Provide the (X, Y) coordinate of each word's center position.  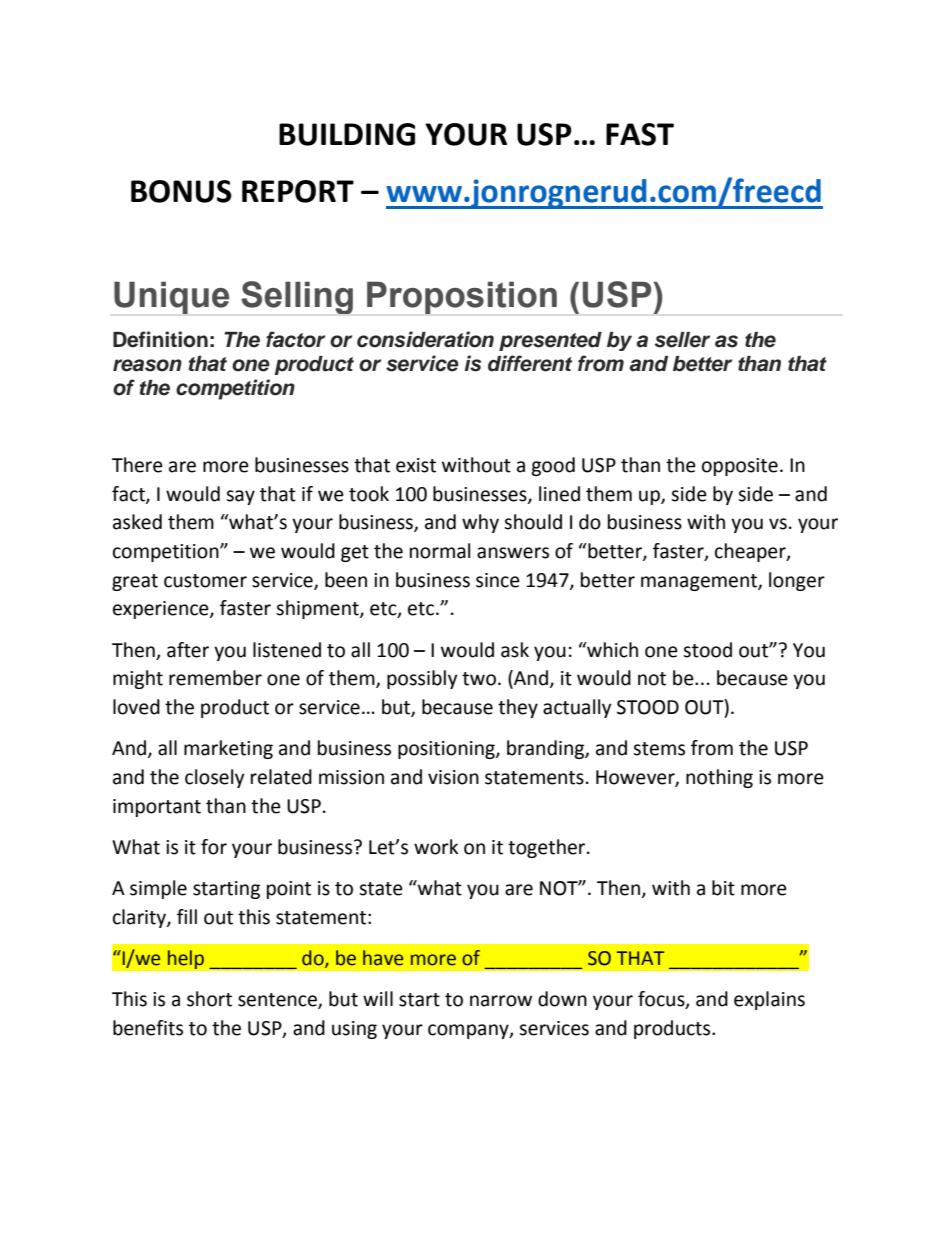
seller (682, 340)
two (479, 679)
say (240, 497)
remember (215, 678)
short (209, 999)
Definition (160, 339)
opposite (740, 467)
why (480, 523)
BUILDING (347, 134)
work (436, 847)
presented (550, 341)
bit (723, 888)
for (214, 847)
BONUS (181, 191)
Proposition (462, 297)
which (611, 650)
